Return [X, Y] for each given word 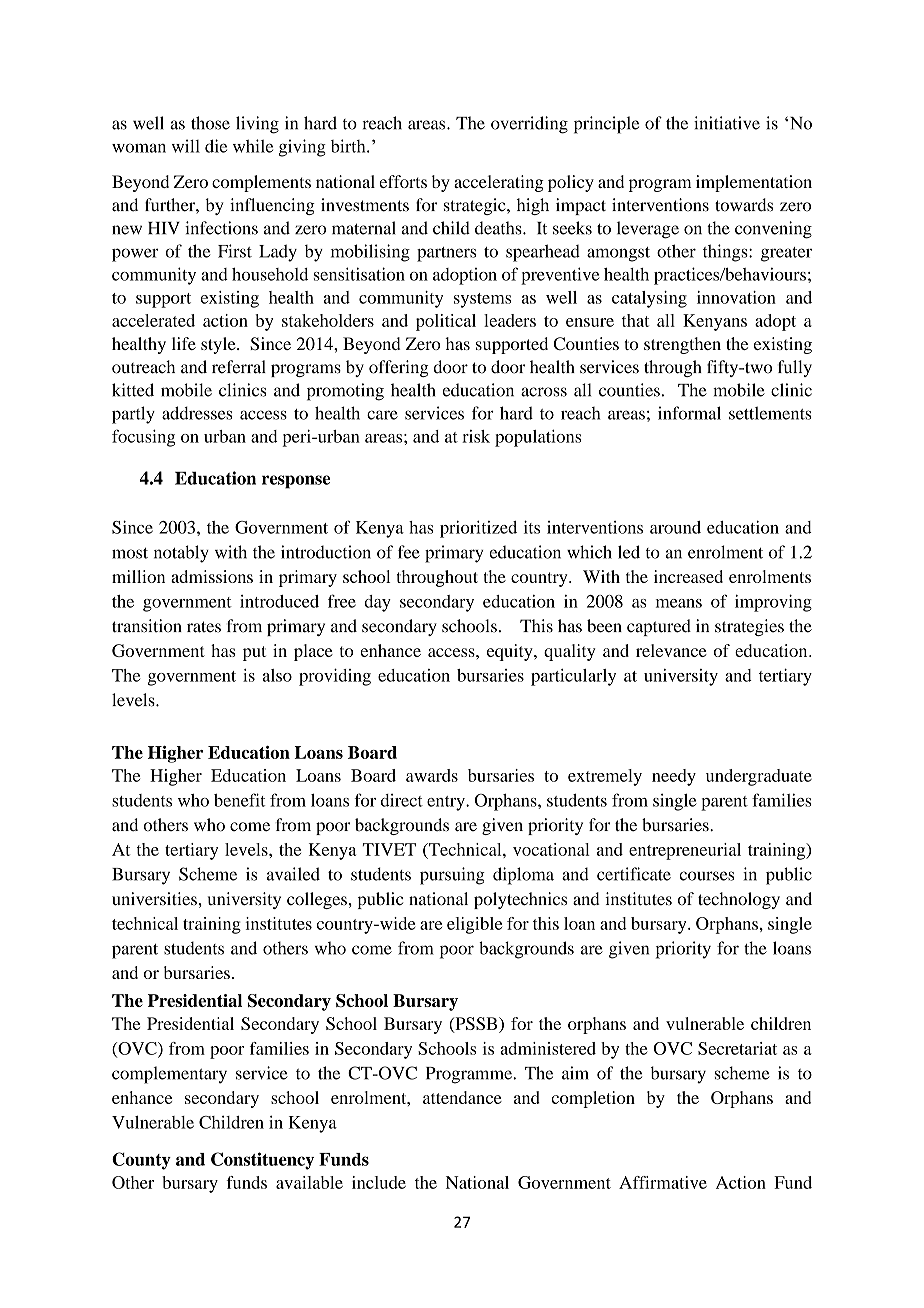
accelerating [499, 183]
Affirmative [663, 1182]
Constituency [262, 1161]
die [216, 146]
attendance [462, 1097]
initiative [727, 123]
